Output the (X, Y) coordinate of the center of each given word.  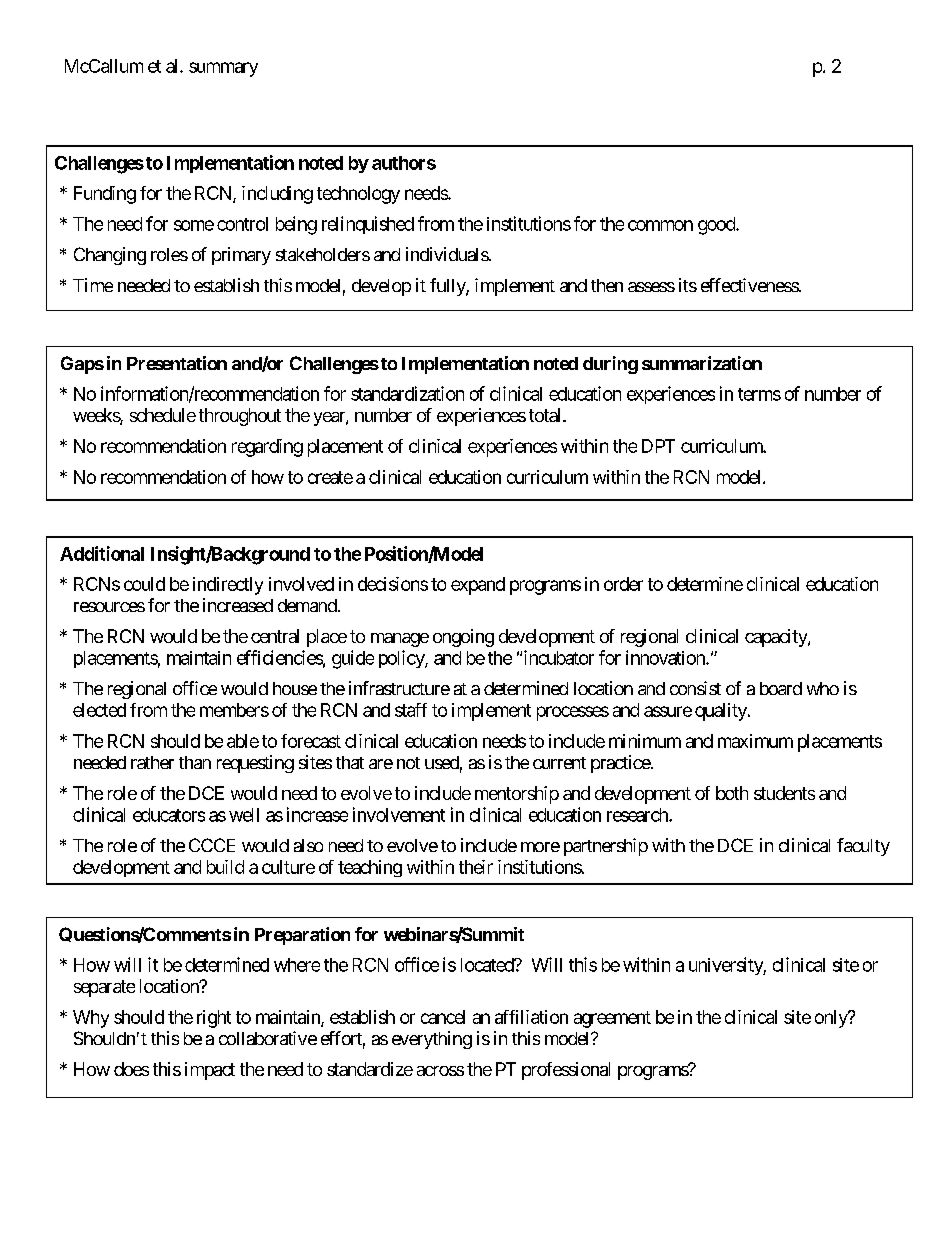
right (214, 1019)
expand (478, 586)
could (144, 584)
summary (223, 69)
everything (432, 1040)
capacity (777, 638)
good (717, 226)
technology (358, 195)
